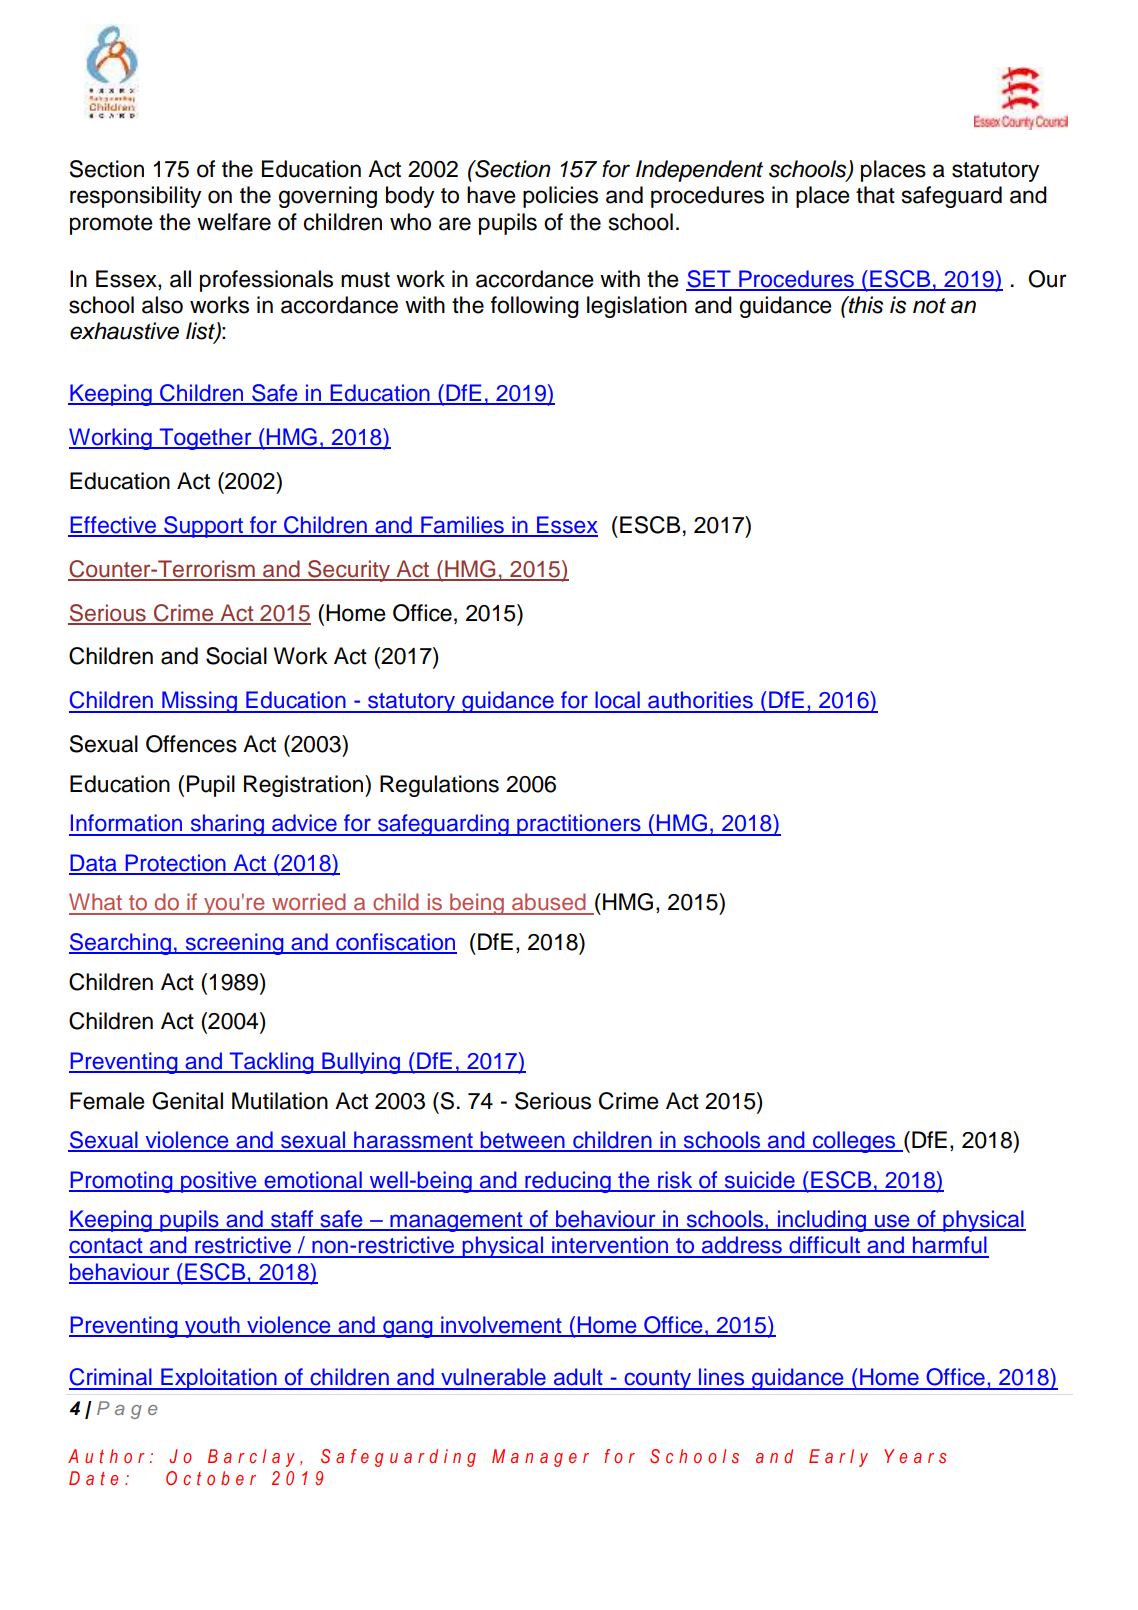  I want to click on youth, so click(212, 1327).
